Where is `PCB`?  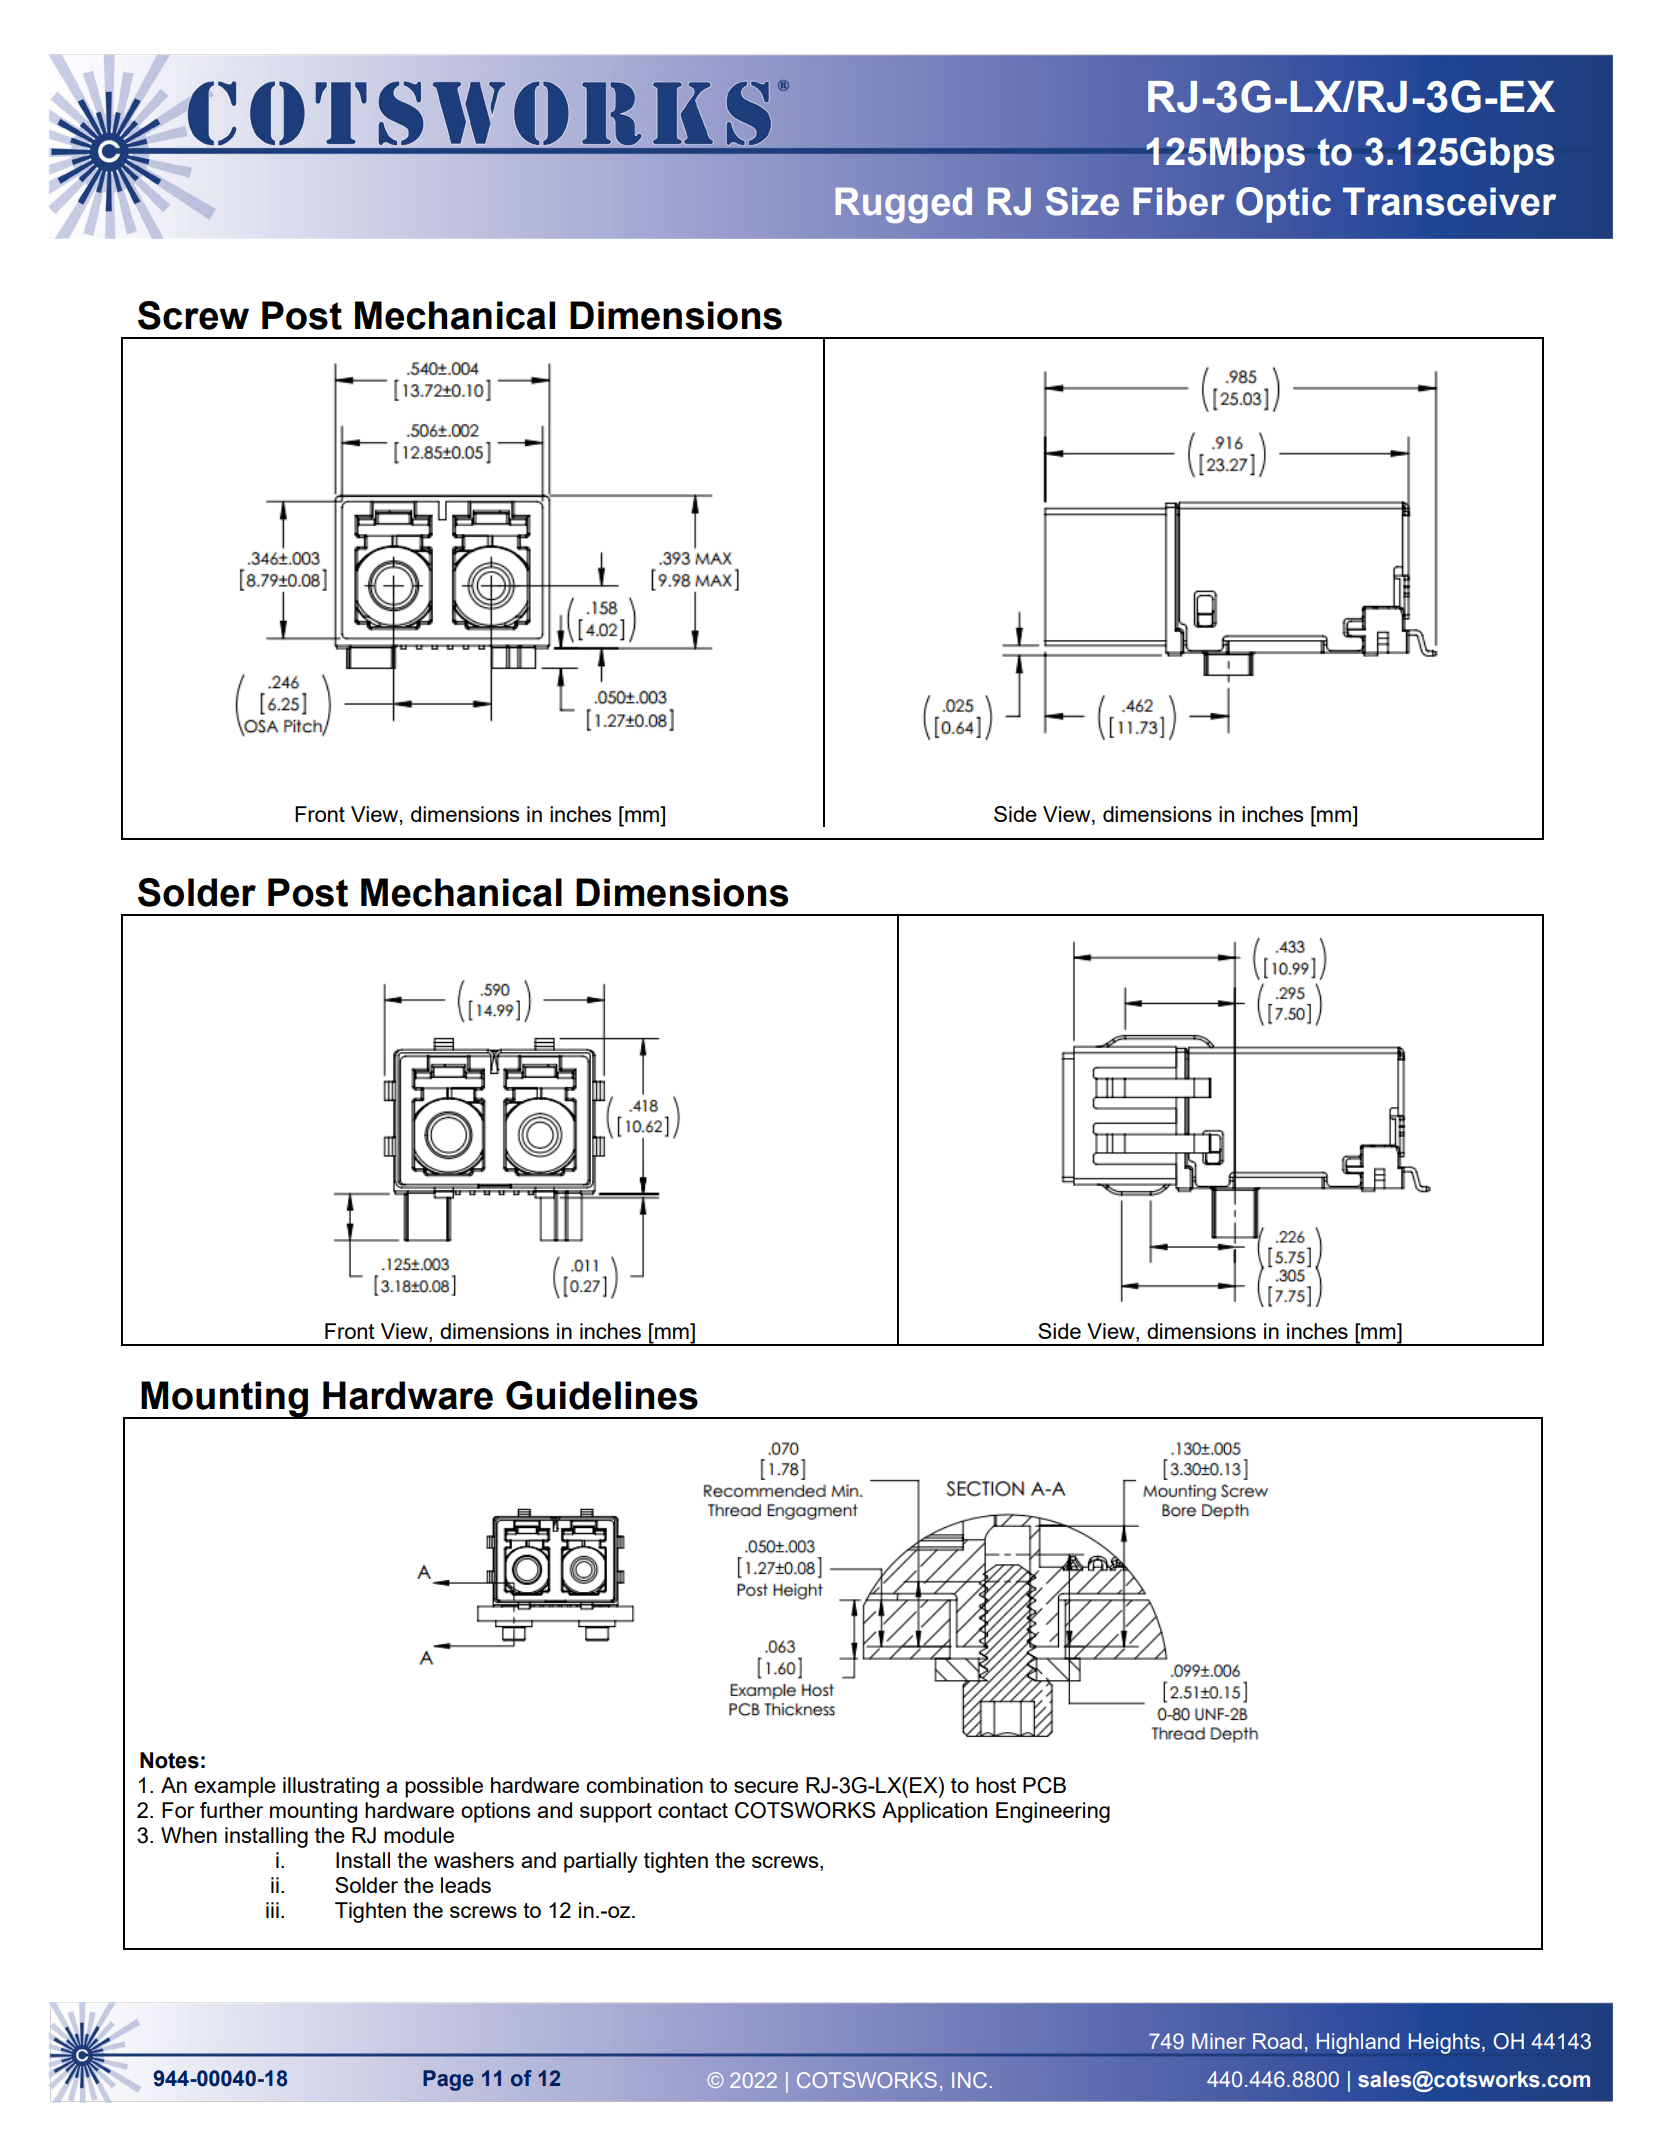
PCB is located at coordinates (1044, 1785).
